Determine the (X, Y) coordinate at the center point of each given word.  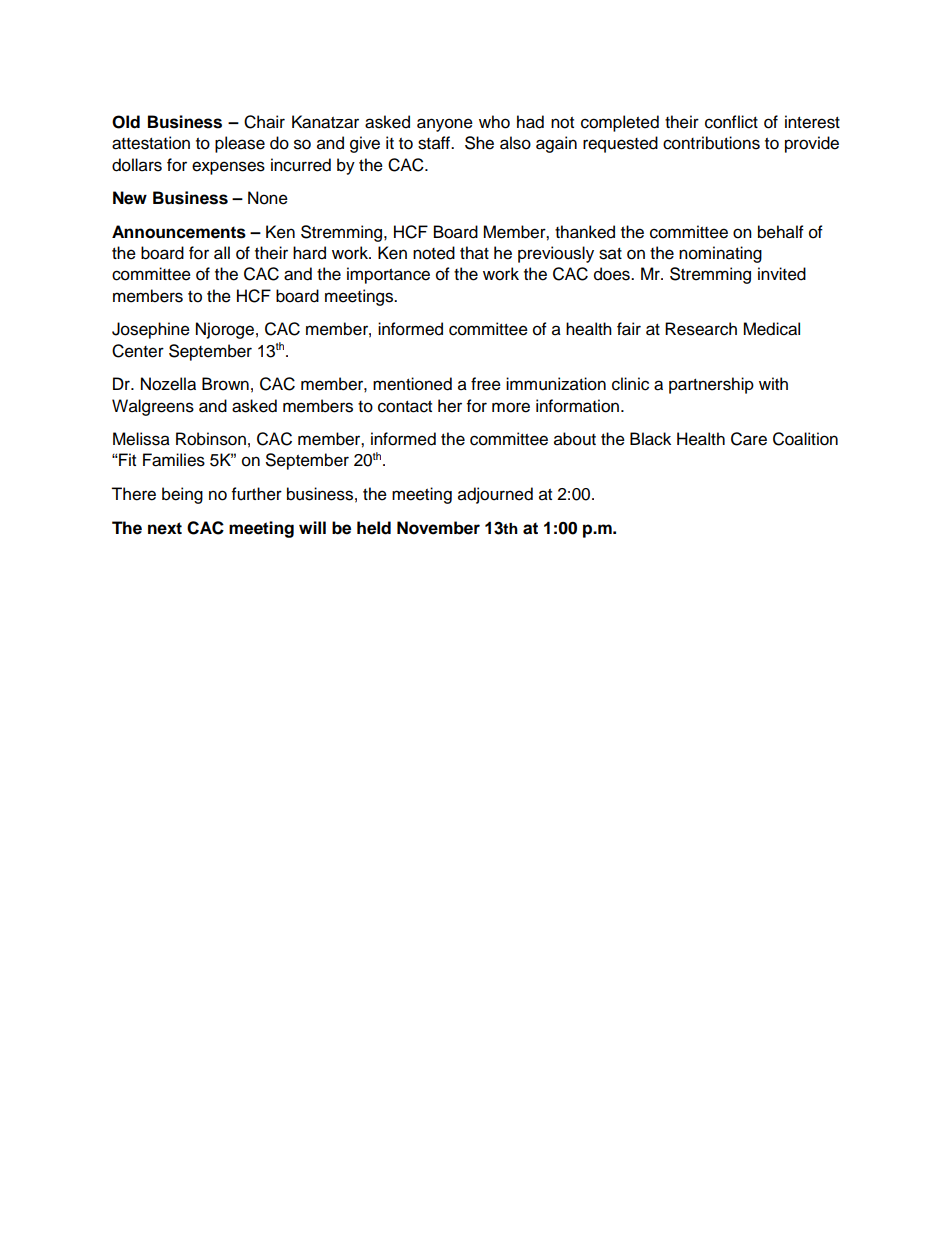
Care (749, 439)
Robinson (211, 439)
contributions (711, 143)
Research (701, 329)
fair (629, 329)
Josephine (151, 330)
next (165, 528)
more (511, 407)
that (474, 253)
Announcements (179, 232)
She (479, 143)
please (240, 144)
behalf (781, 232)
